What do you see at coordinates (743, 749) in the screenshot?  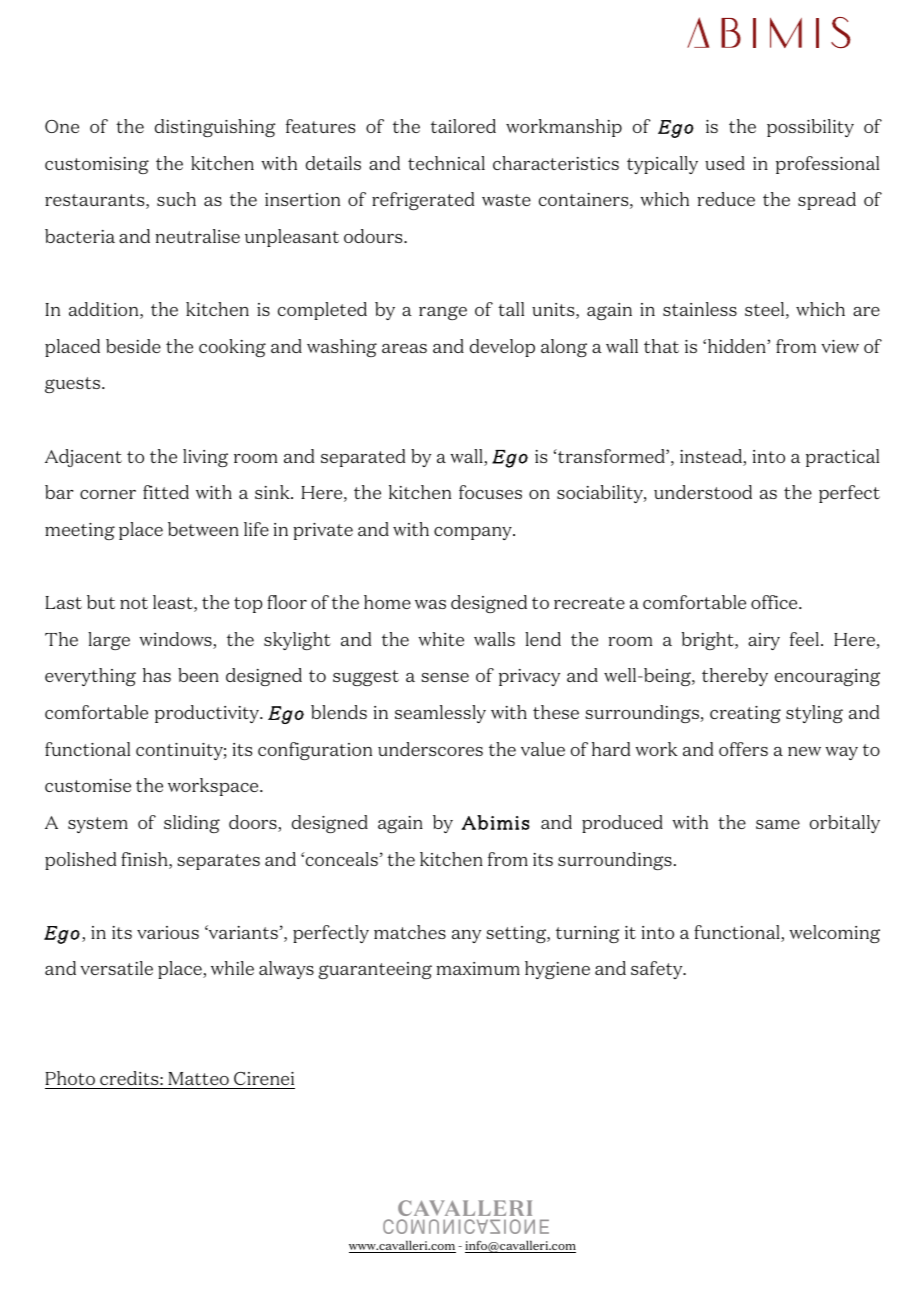 I see `offers` at bounding box center [743, 749].
